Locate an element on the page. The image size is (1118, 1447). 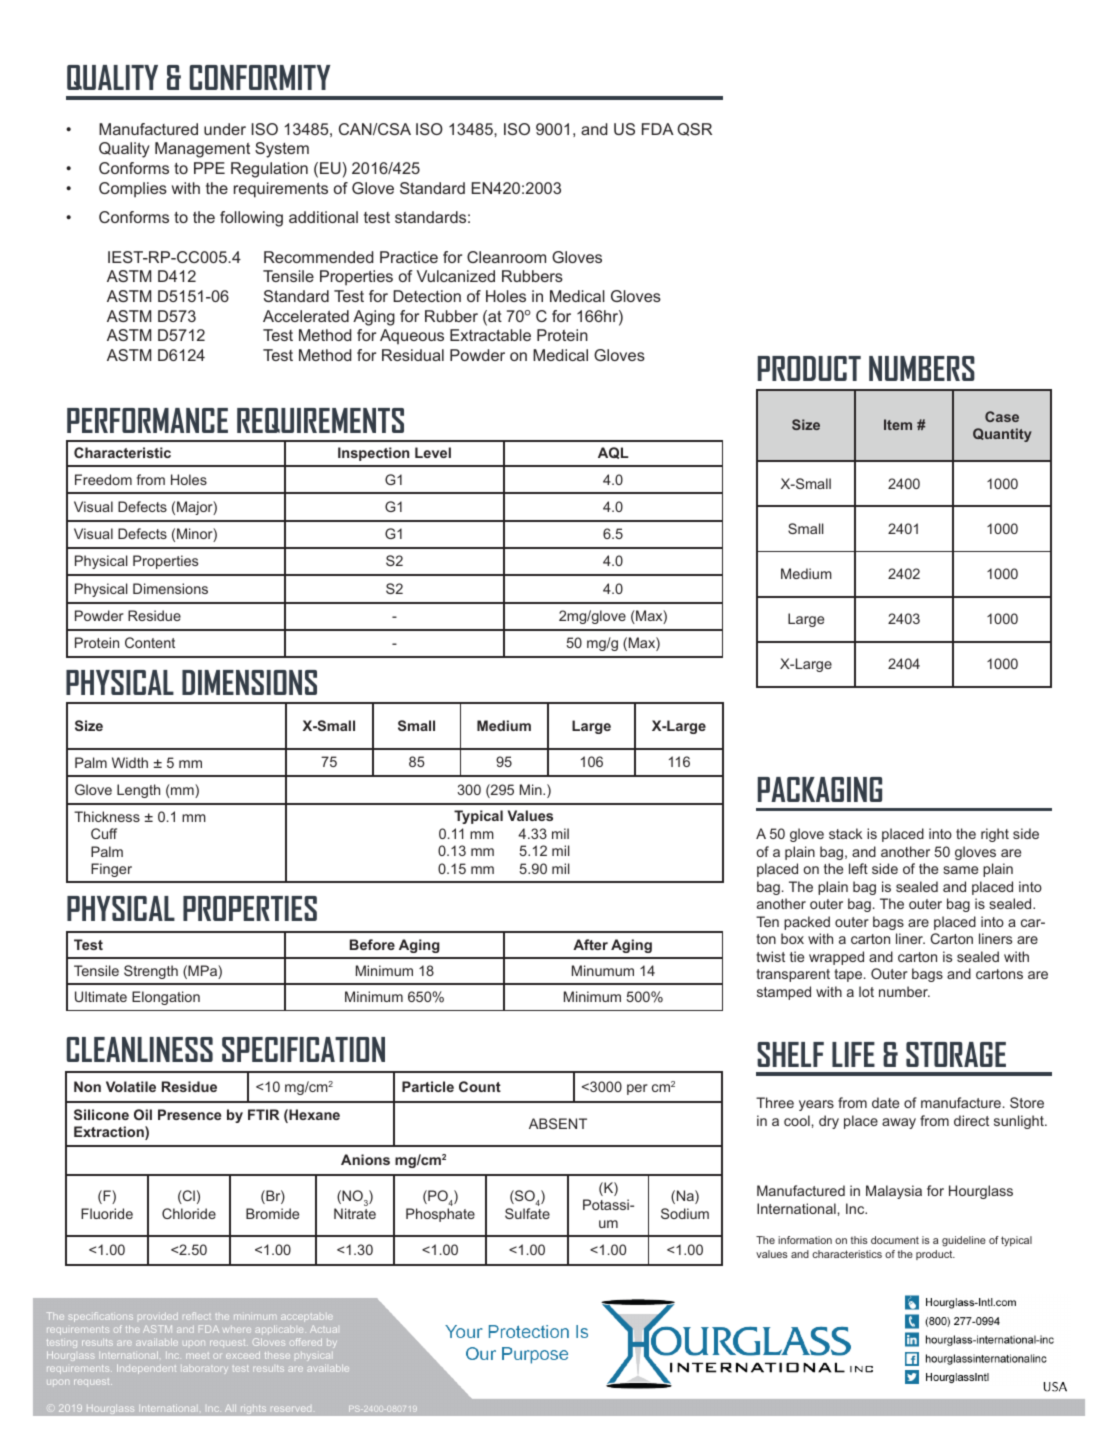
stack is located at coordinates (845, 833).
